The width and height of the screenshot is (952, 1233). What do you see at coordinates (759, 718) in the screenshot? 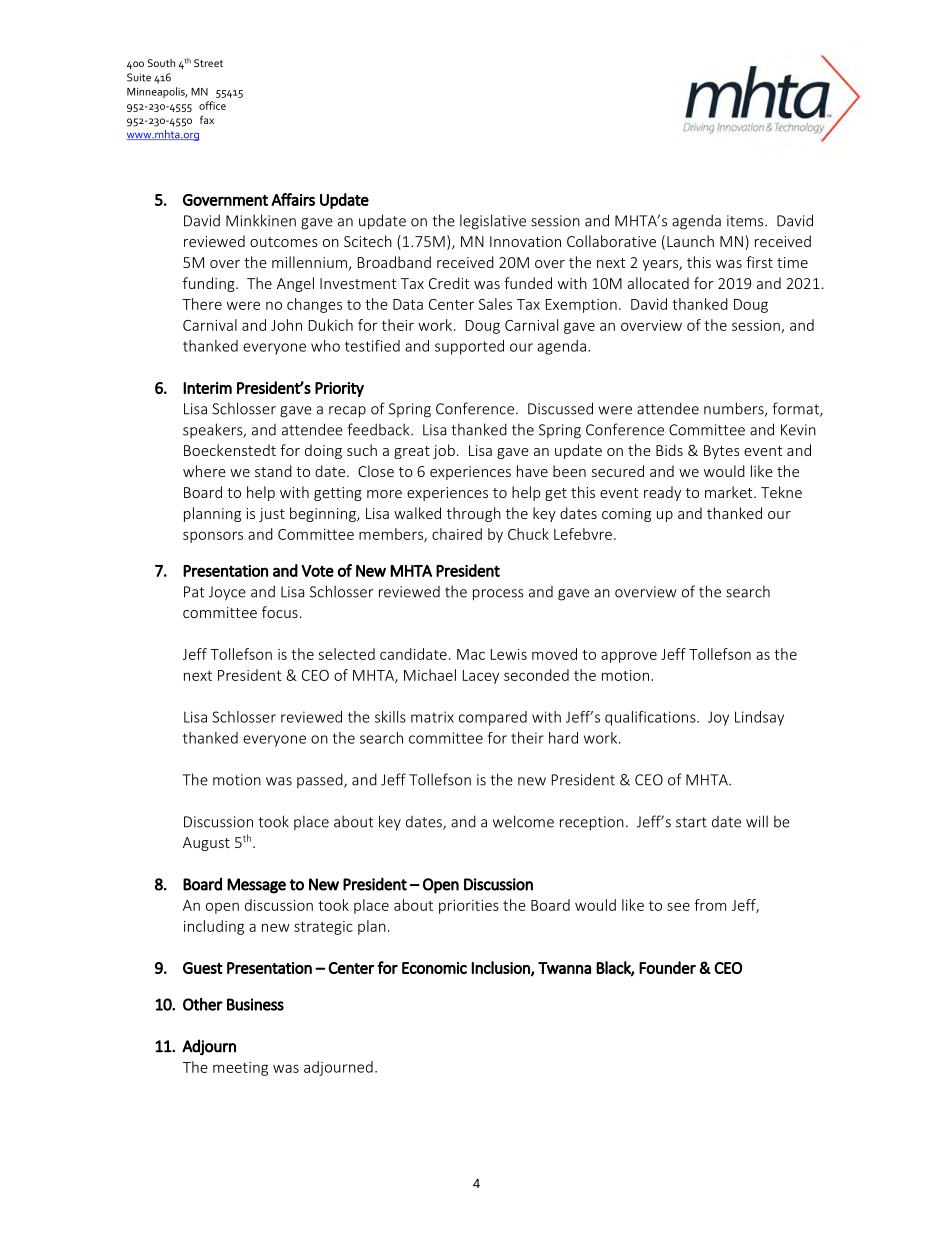
I see `Lindsay` at bounding box center [759, 718].
